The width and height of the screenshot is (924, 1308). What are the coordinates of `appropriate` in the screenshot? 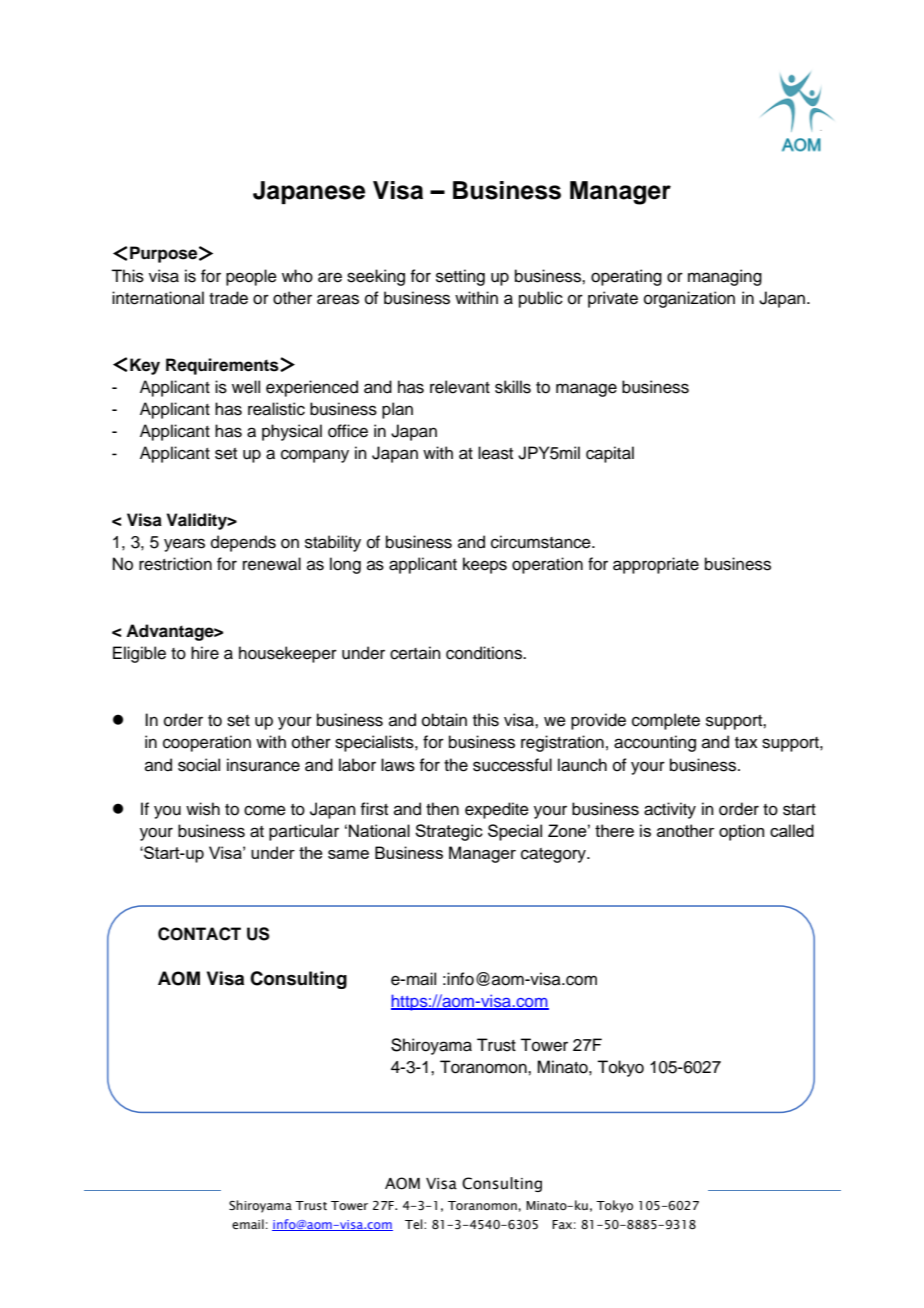 It's located at (656, 565).
